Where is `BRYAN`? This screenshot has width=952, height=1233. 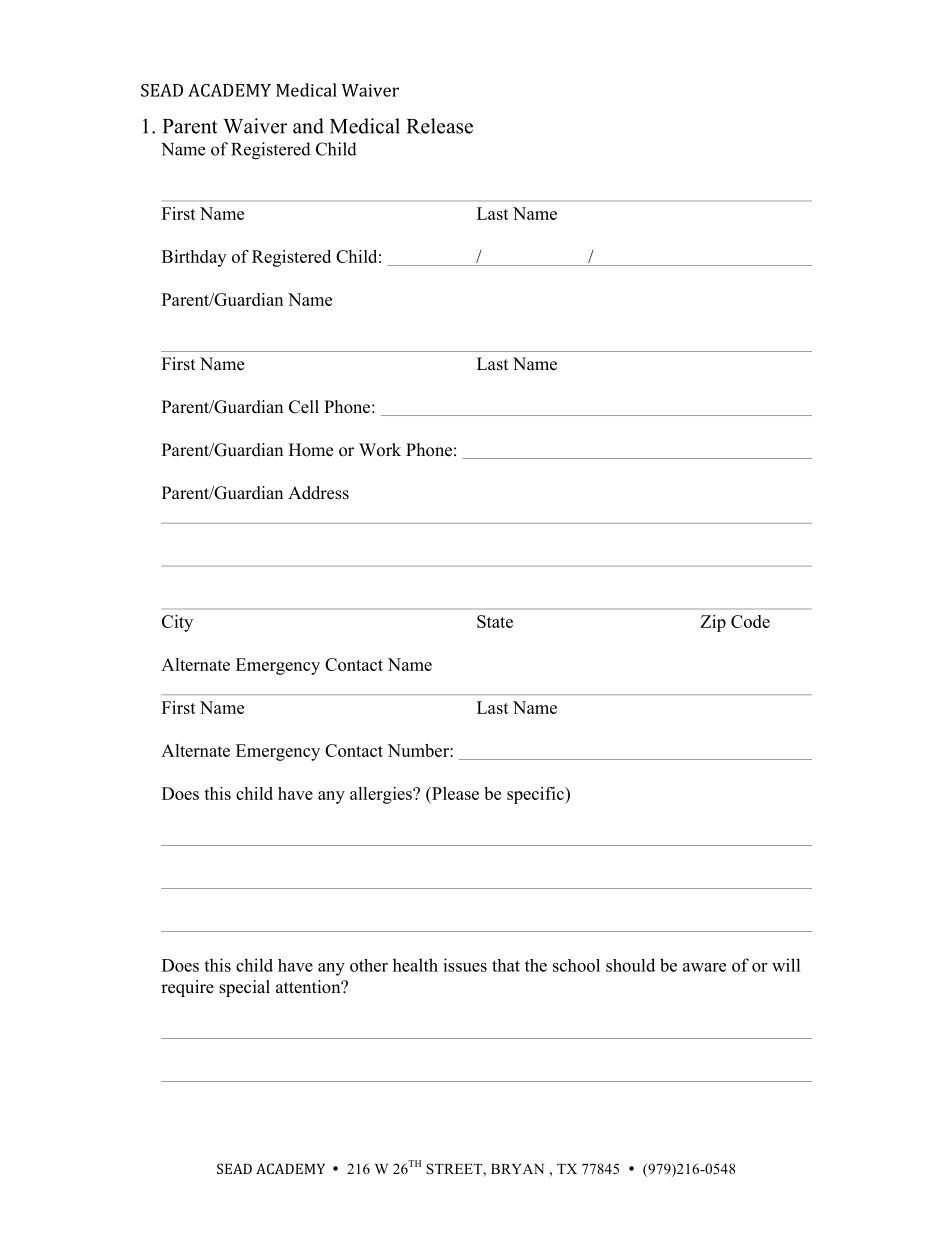
BRYAN is located at coordinates (517, 1169).
